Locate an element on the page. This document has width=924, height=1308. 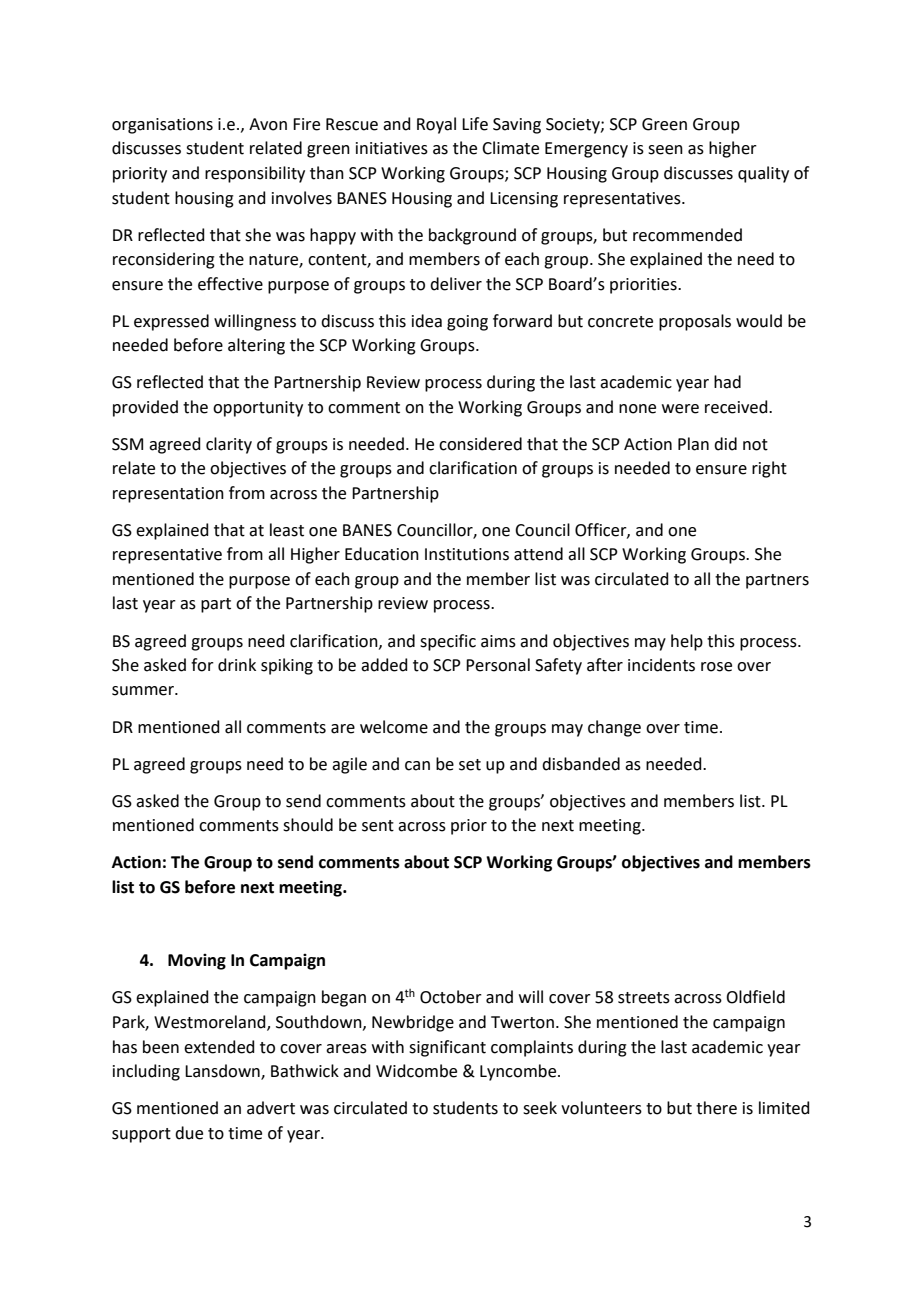
considered is located at coordinates (480, 444).
